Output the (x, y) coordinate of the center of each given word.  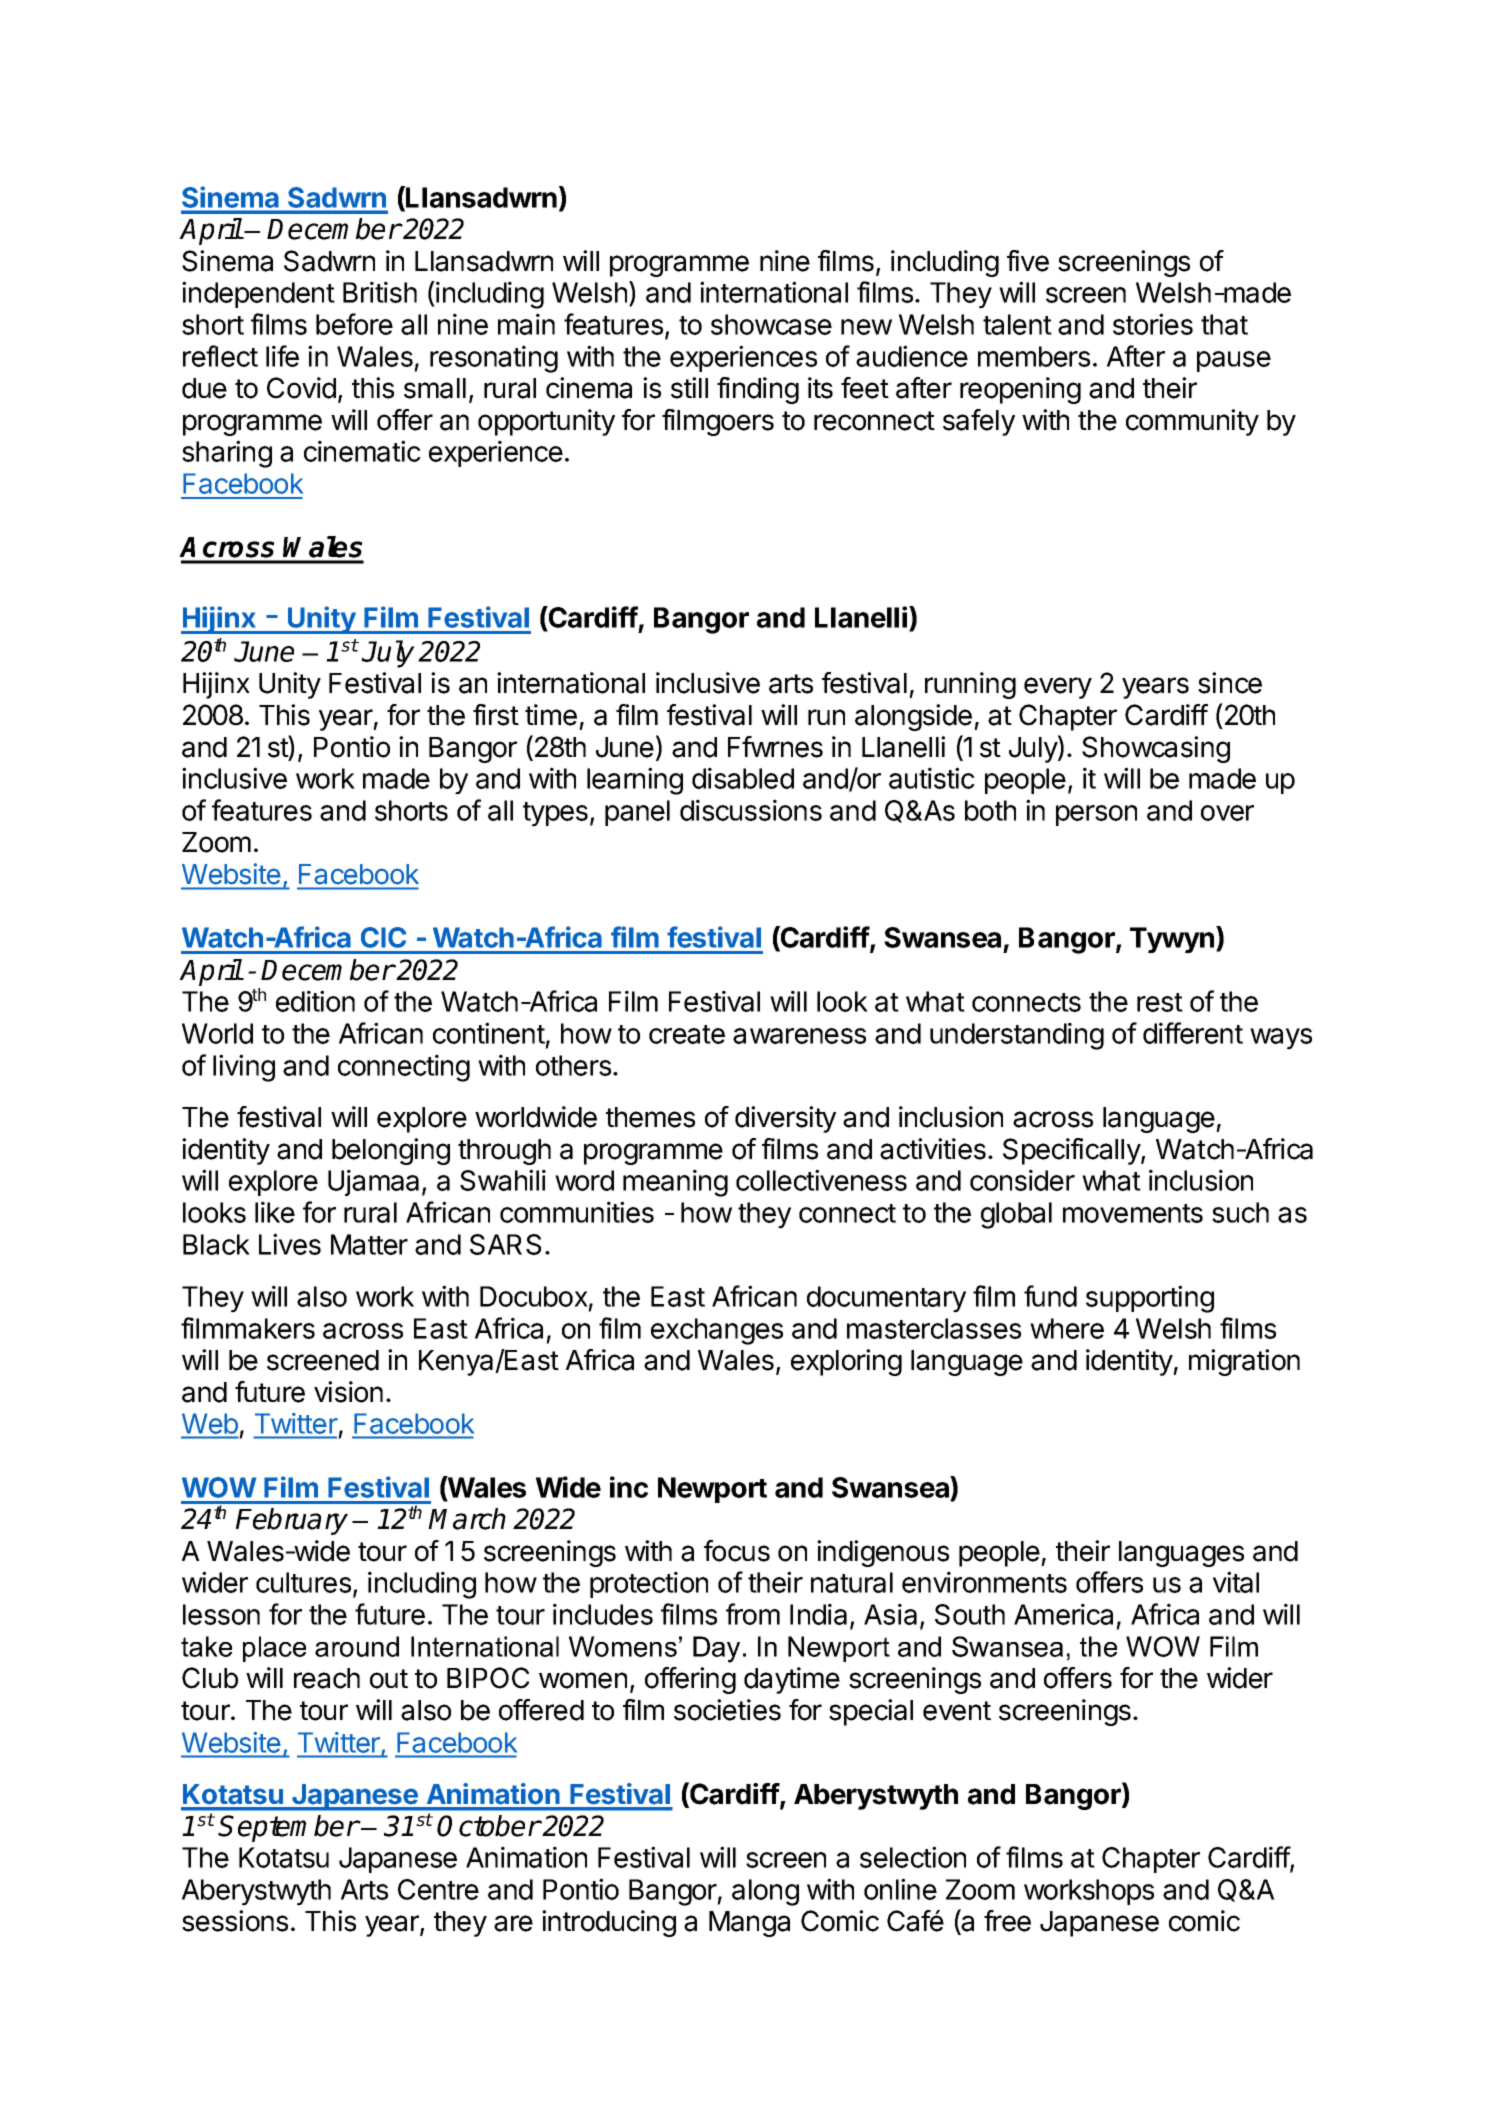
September (288, 1828)
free (1007, 1921)
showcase (771, 324)
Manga (749, 1924)
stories (1153, 324)
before (354, 324)
